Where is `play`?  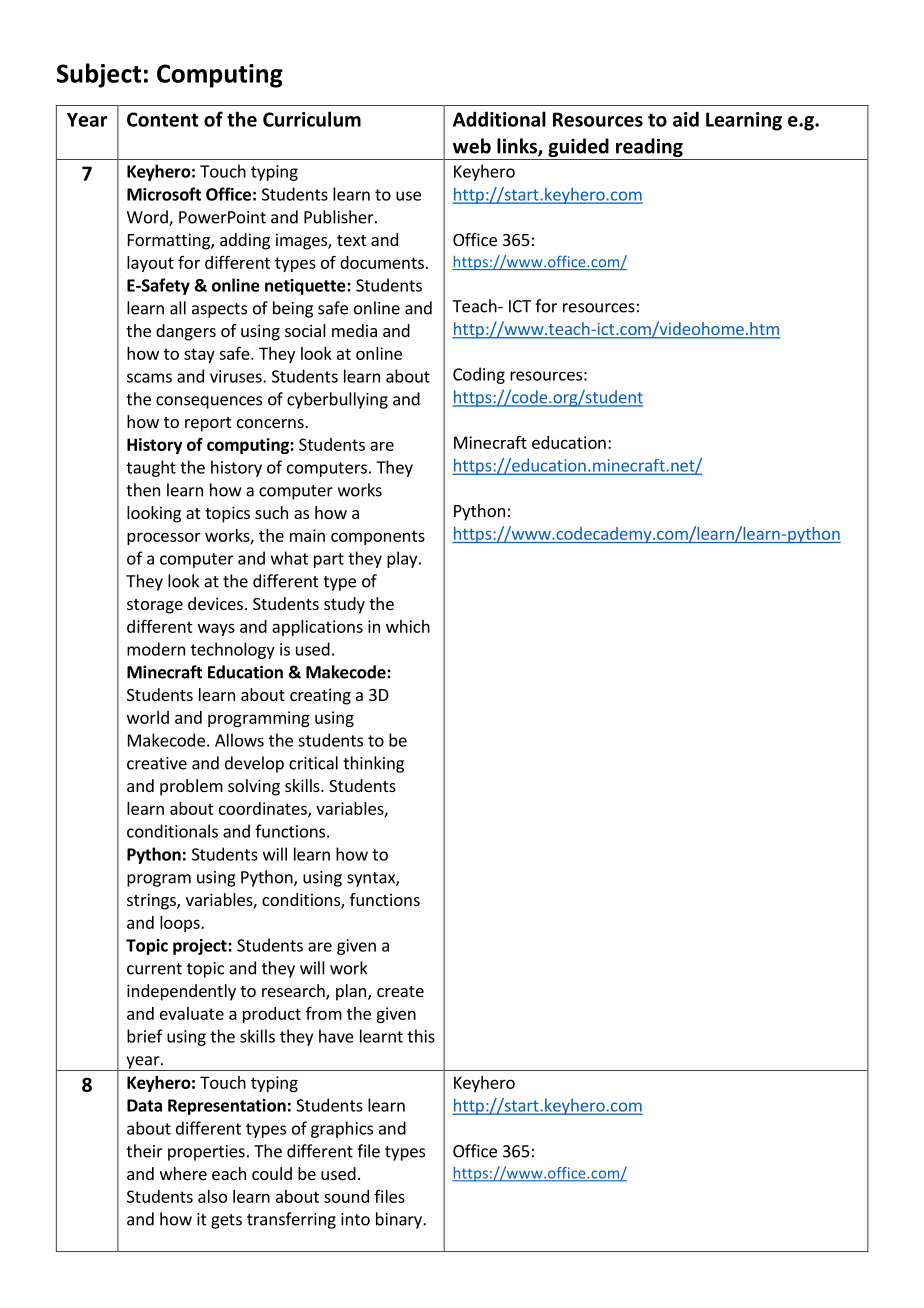
play is located at coordinates (403, 559).
